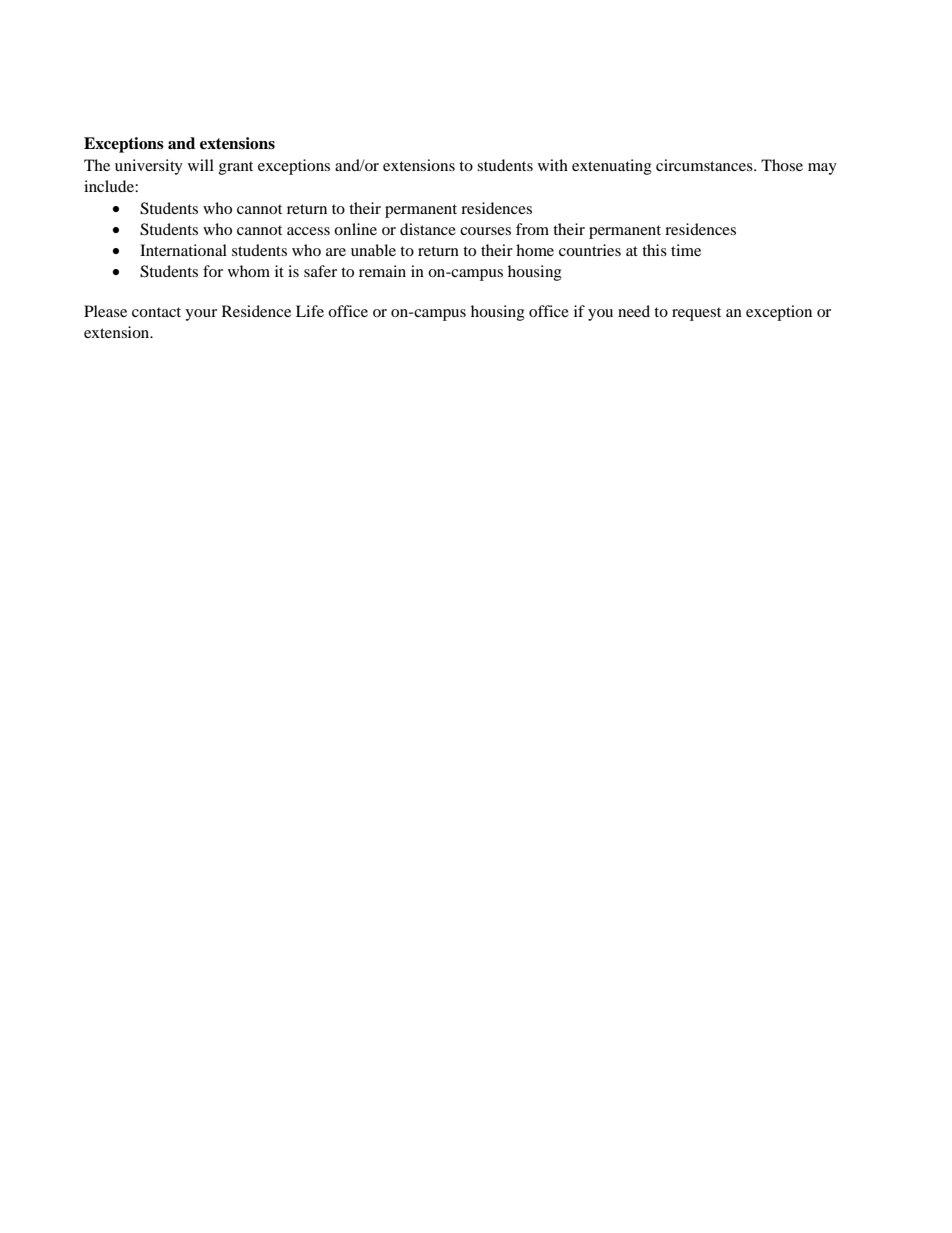 The height and width of the document is (1233, 952). I want to click on distance, so click(428, 229).
